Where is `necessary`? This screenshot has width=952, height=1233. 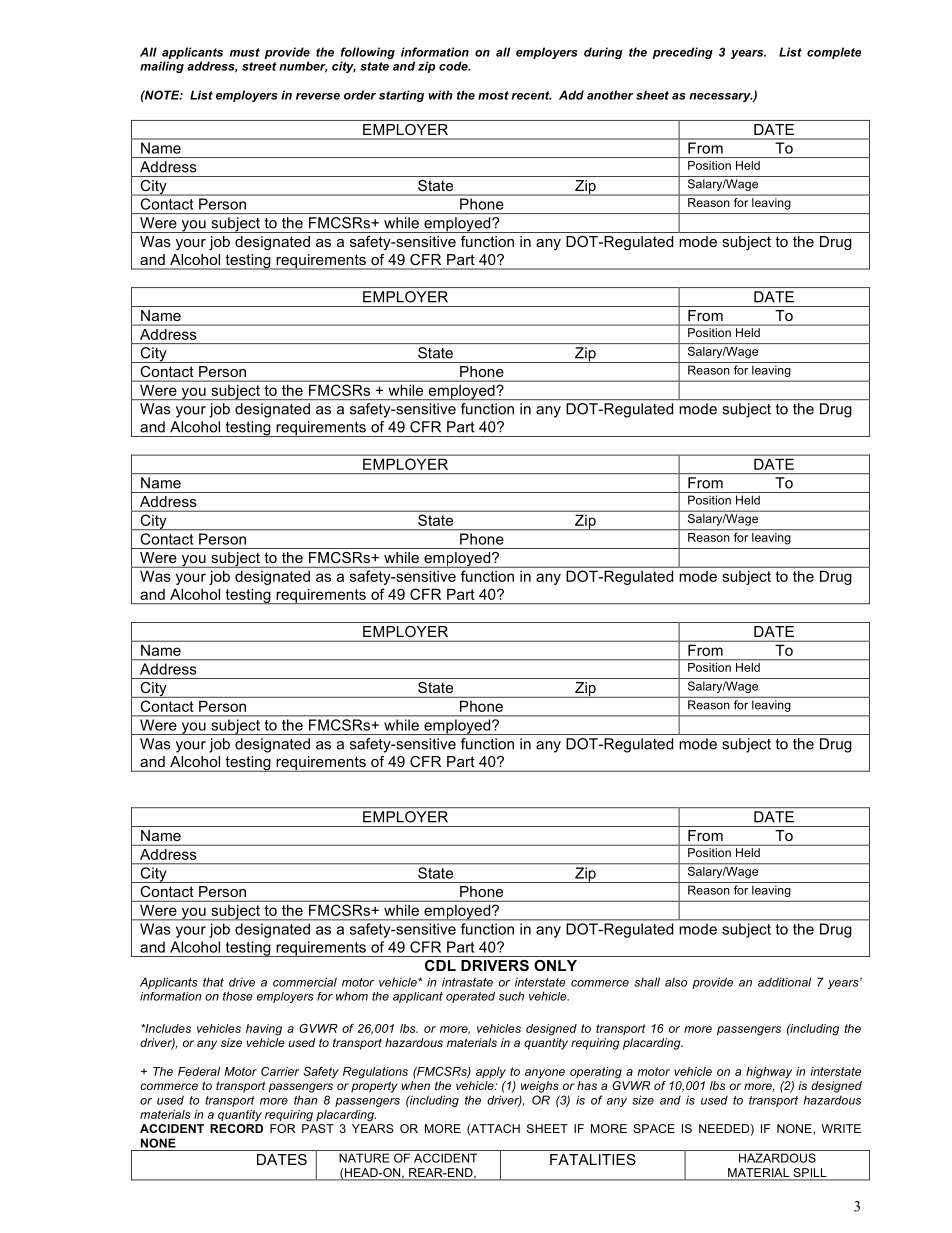 necessary is located at coordinates (721, 97).
